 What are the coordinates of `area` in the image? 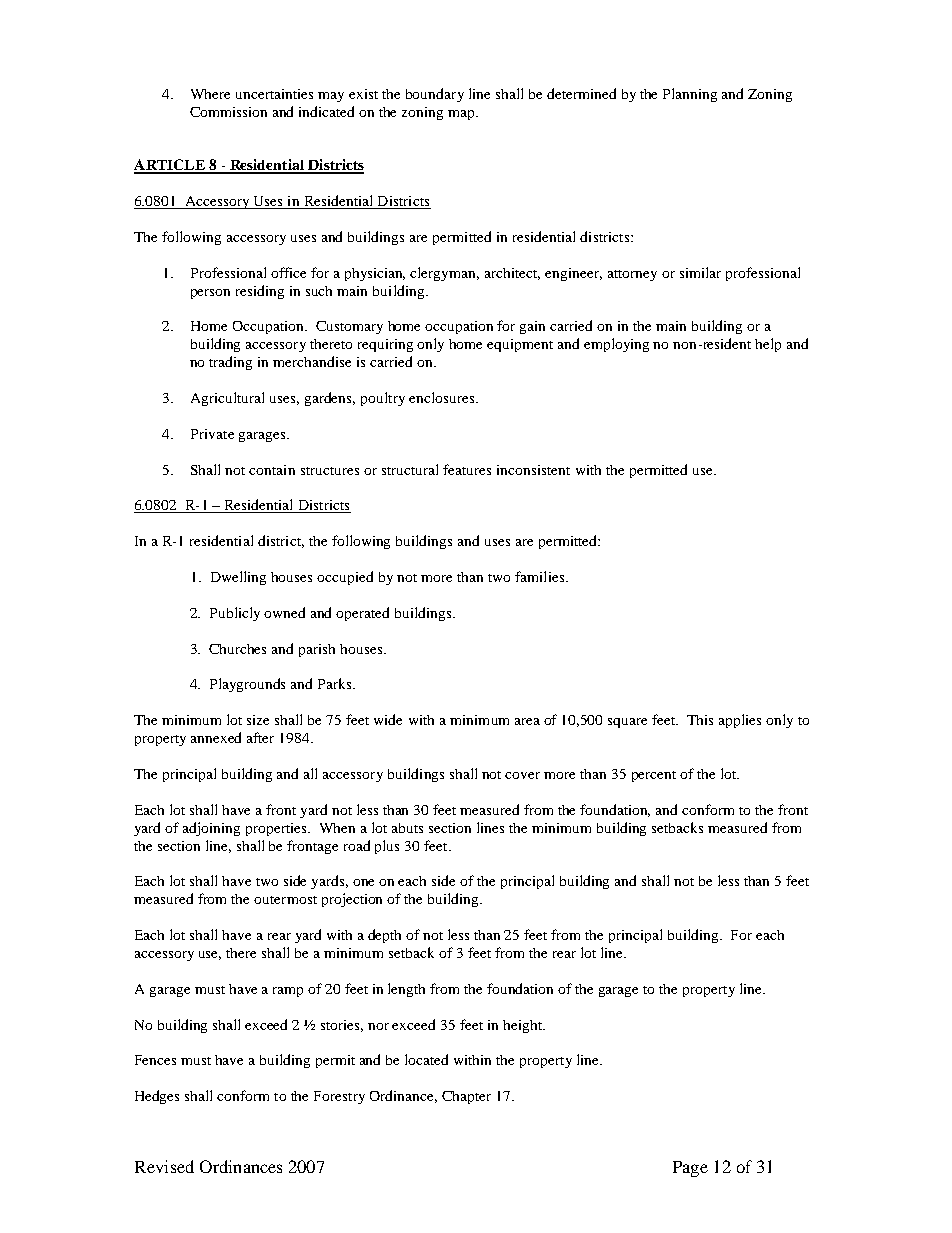 It's located at (527, 721).
